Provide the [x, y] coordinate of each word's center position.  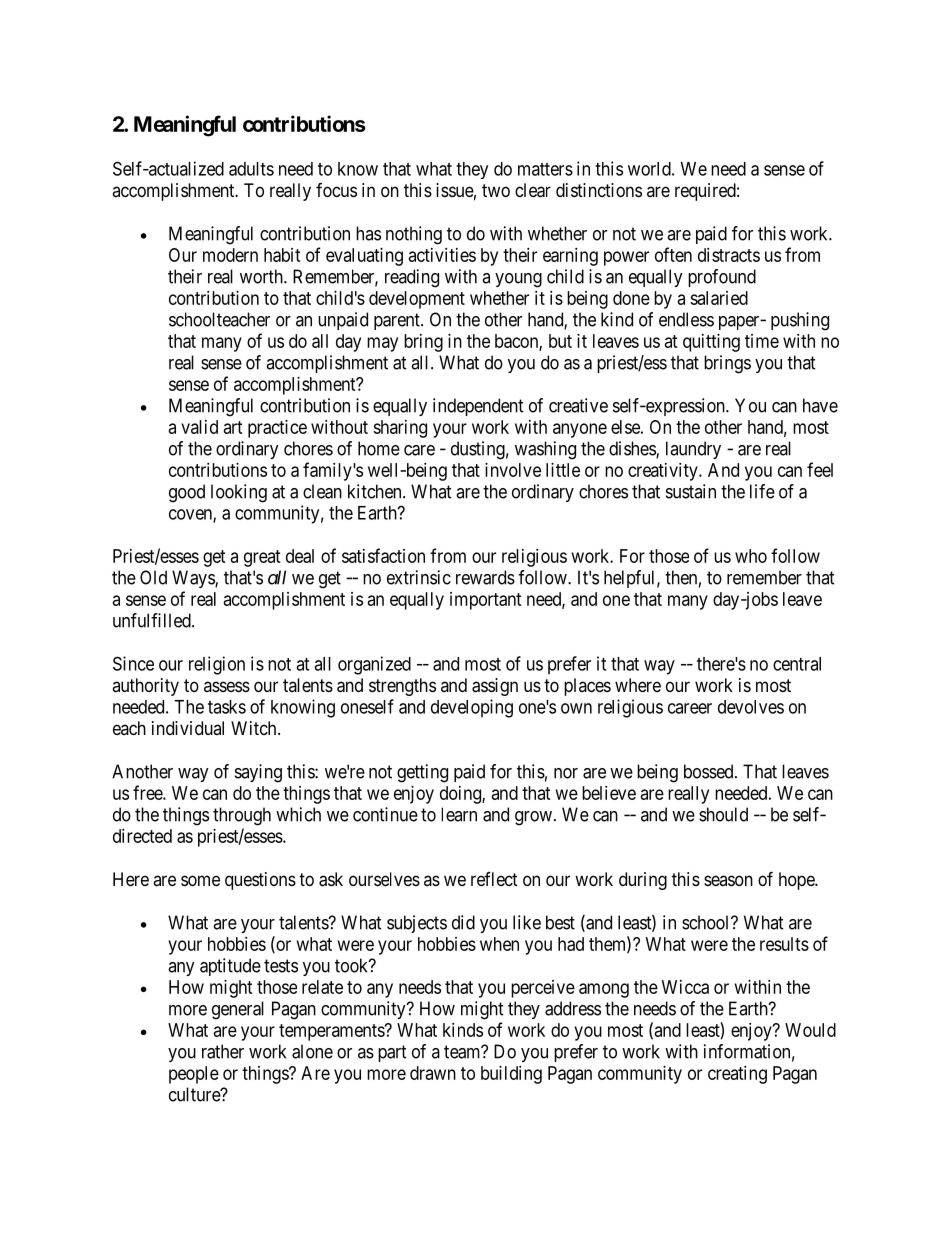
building [511, 1075]
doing [461, 795]
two [496, 190]
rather [223, 1051]
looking [239, 493]
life [762, 491]
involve [513, 470]
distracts [729, 255]
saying [258, 773]
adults [251, 169]
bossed [710, 771]
